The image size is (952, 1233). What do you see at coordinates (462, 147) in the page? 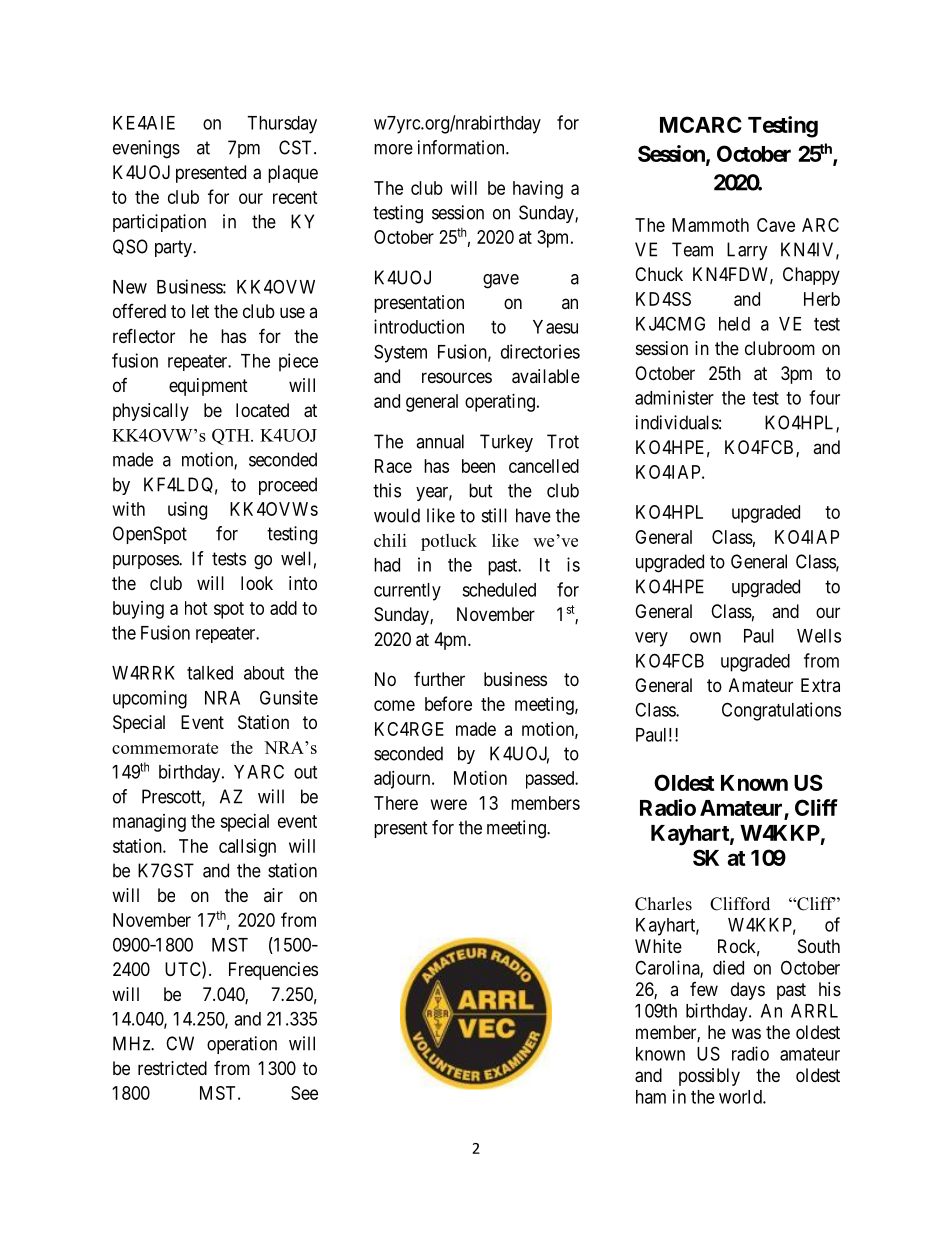
I see `information` at bounding box center [462, 147].
